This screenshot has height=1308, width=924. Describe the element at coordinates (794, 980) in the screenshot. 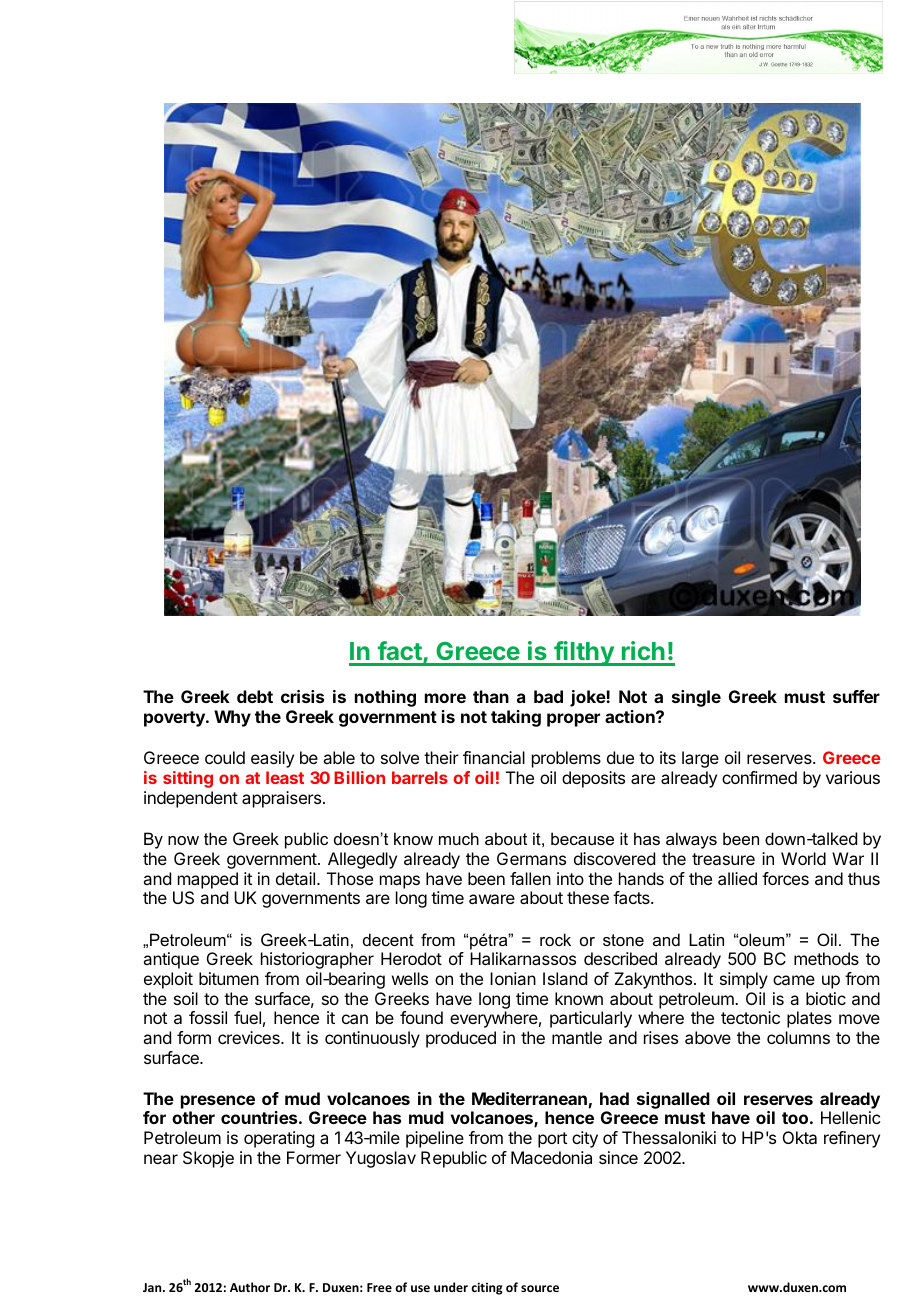

I see `came` at that location.
